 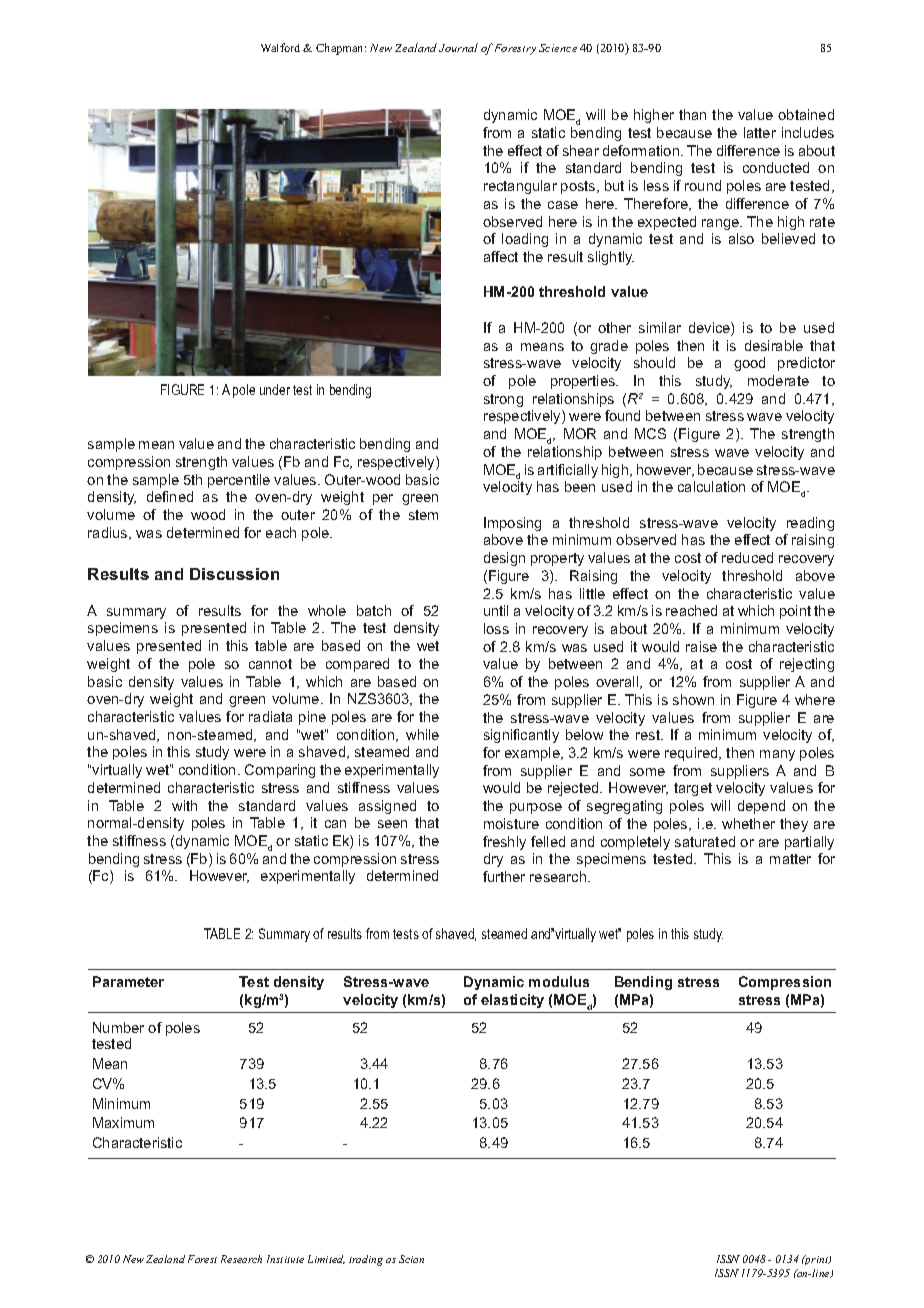 I want to click on raise, so click(x=701, y=646).
